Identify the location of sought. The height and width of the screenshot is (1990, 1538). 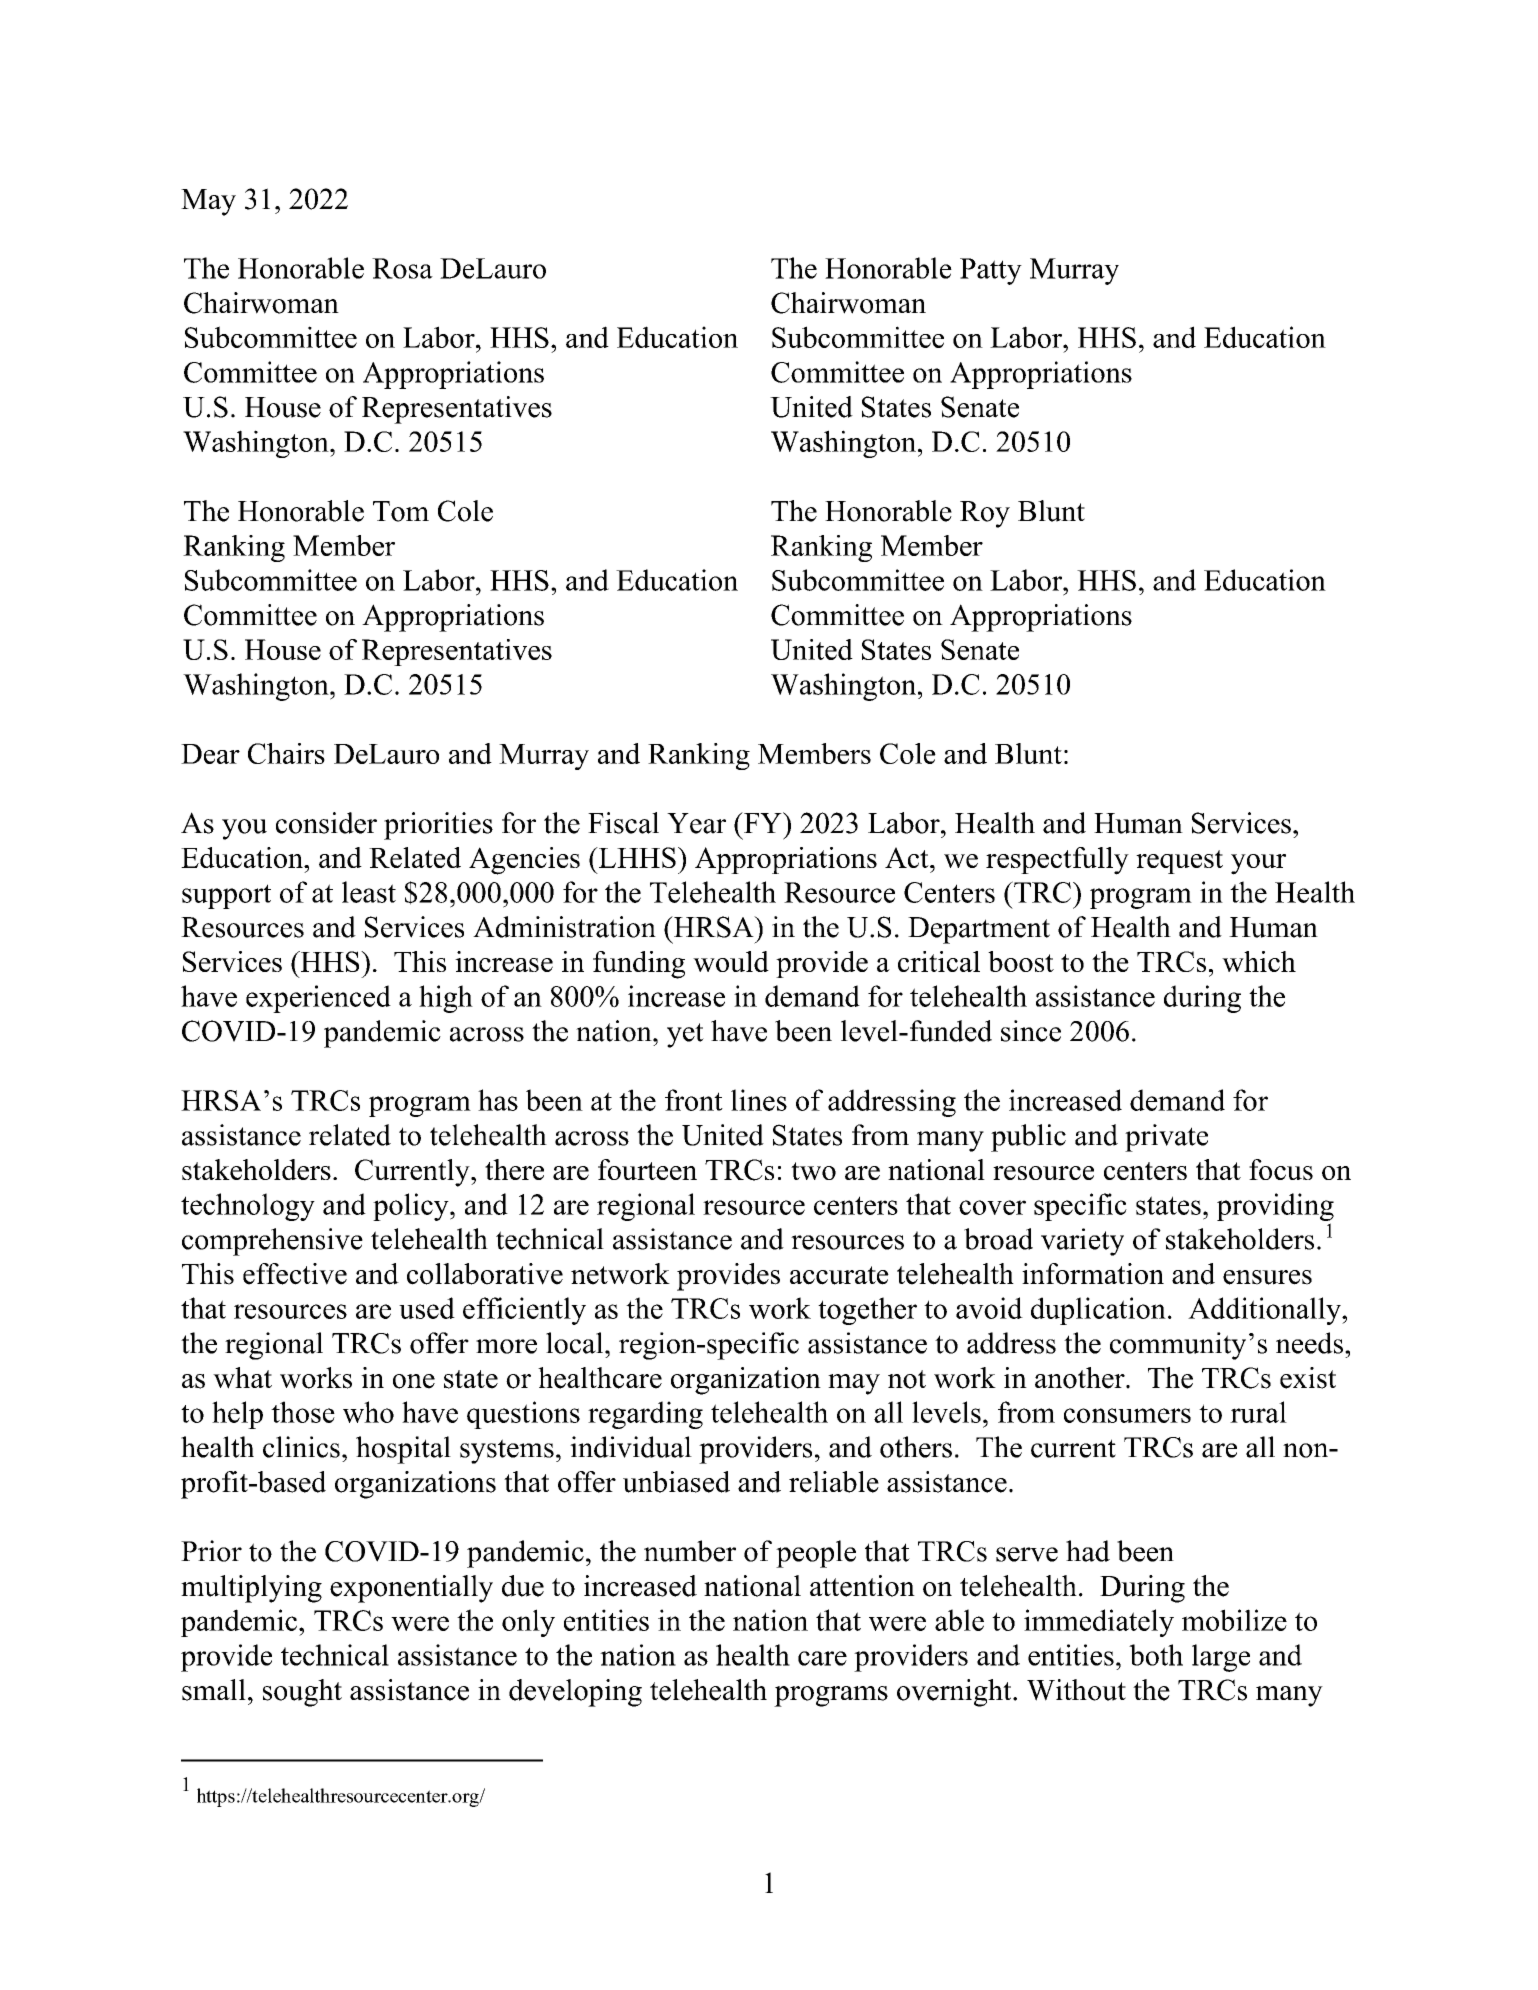
(302, 1693).
